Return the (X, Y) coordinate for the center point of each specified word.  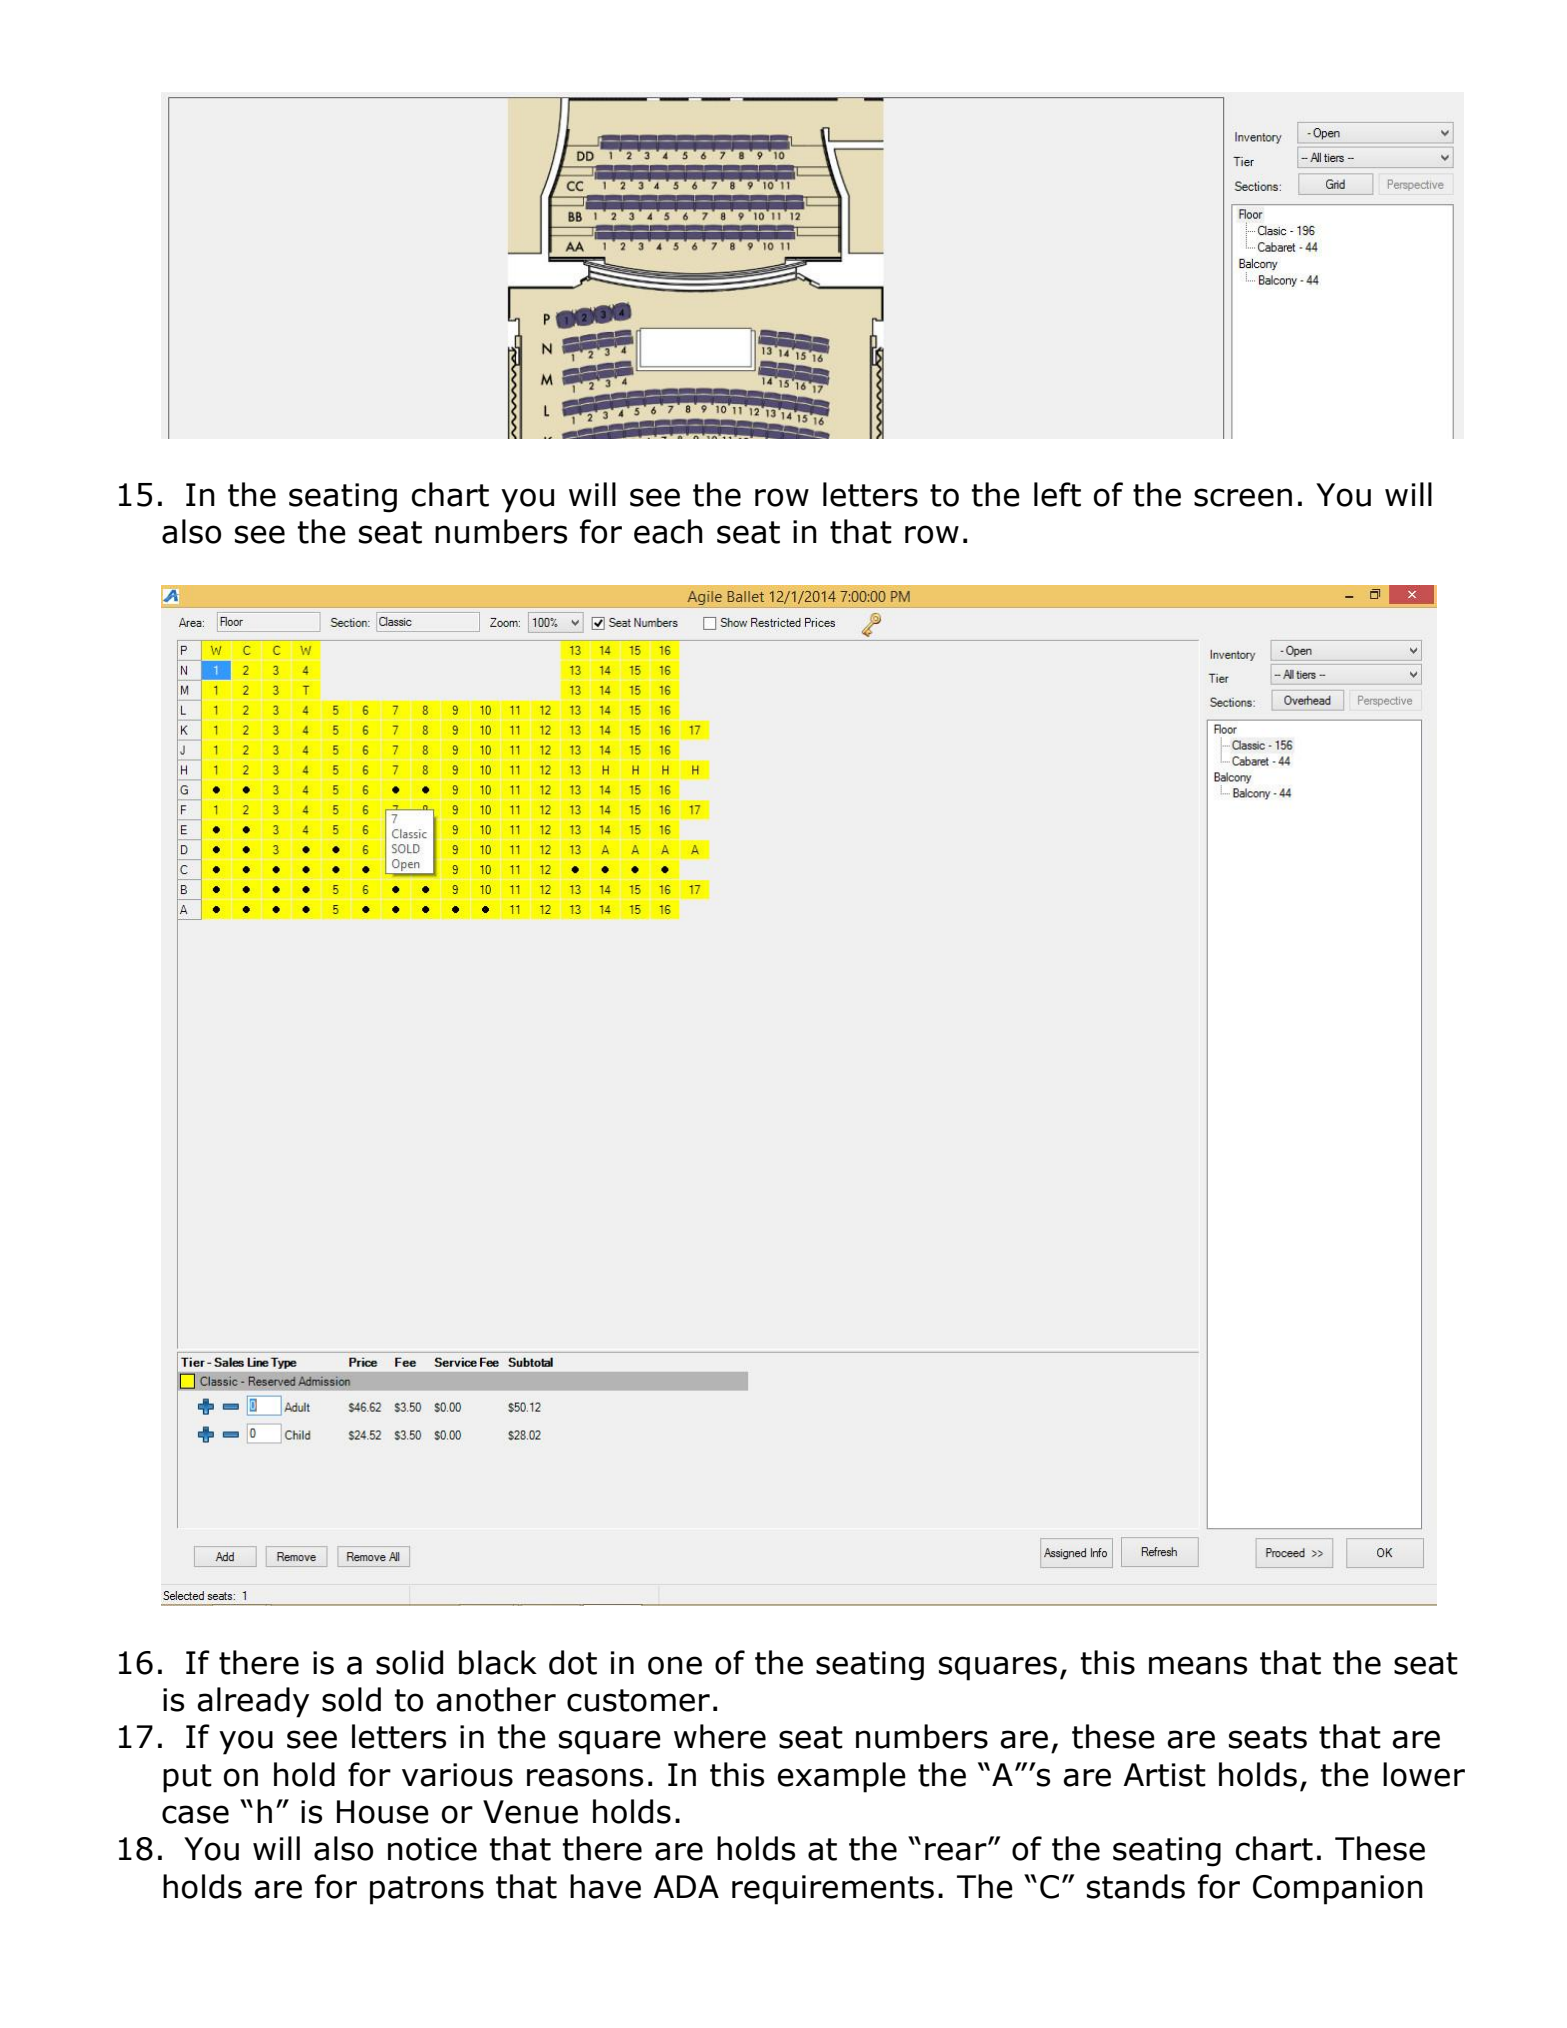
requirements (833, 1890)
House (383, 1812)
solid (409, 1662)
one (675, 1665)
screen (1243, 497)
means (1198, 1665)
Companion (1338, 1890)
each (668, 531)
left (1057, 494)
